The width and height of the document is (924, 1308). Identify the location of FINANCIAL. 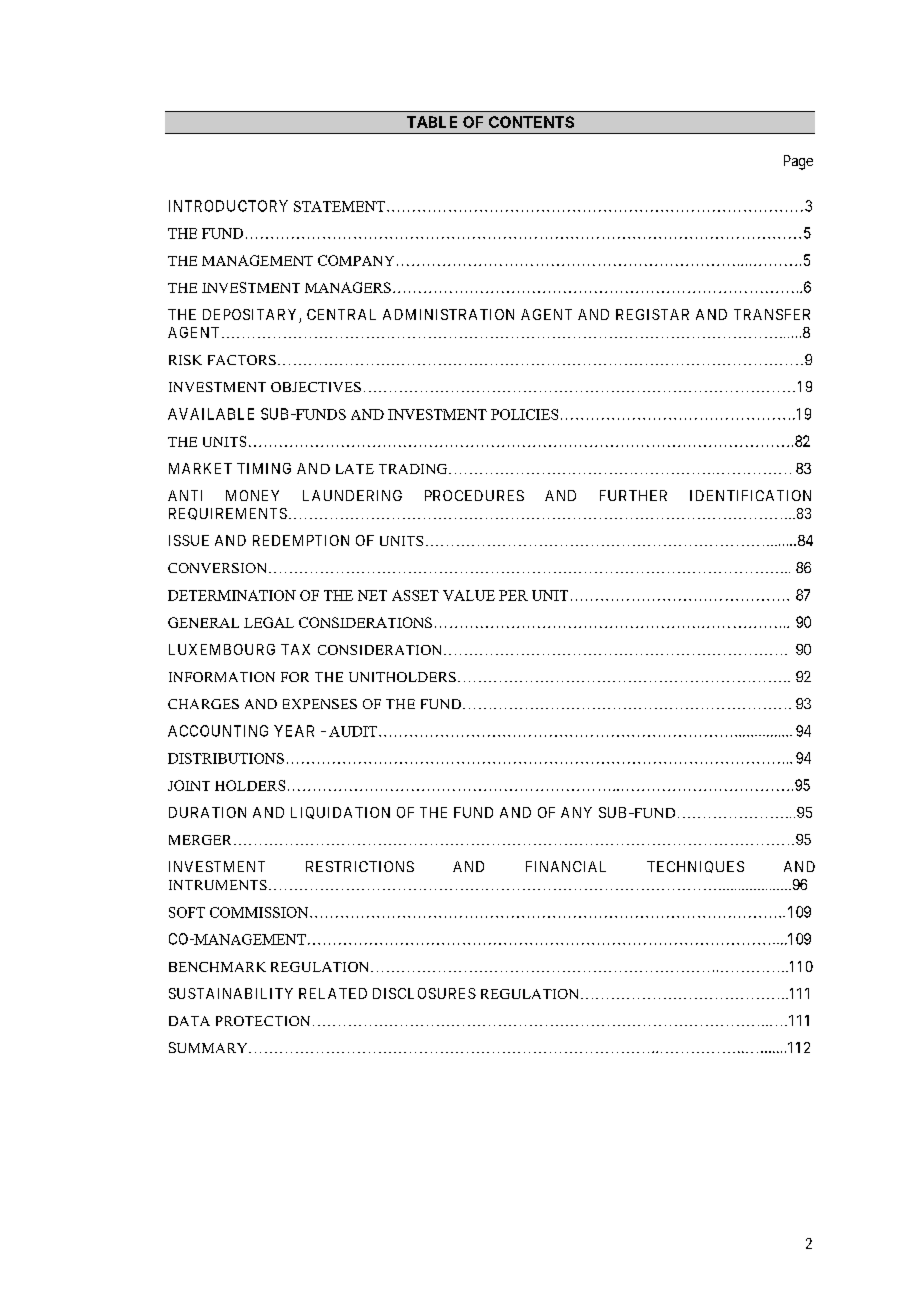
(566, 866).
